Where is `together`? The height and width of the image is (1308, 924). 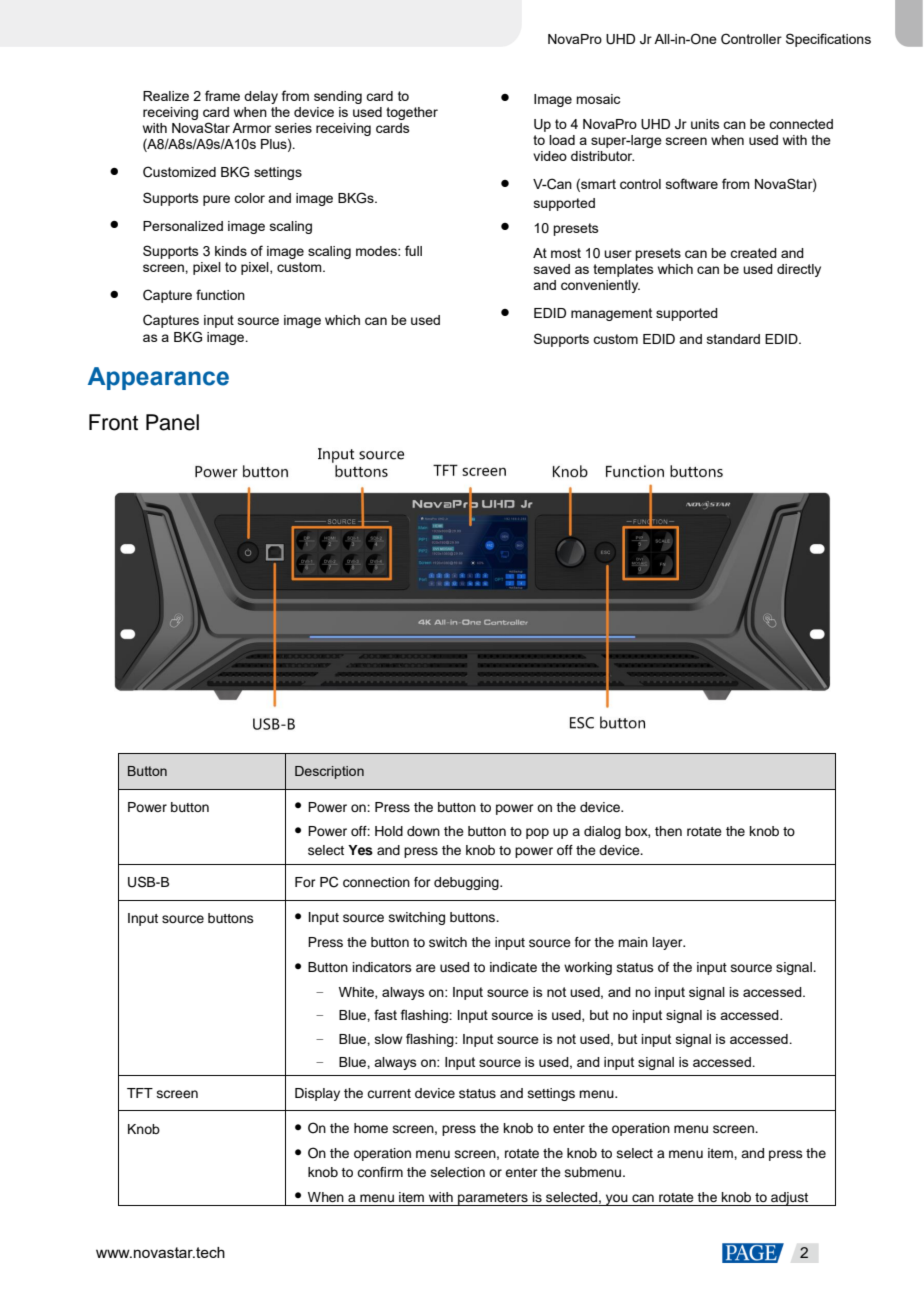 together is located at coordinates (412, 113).
